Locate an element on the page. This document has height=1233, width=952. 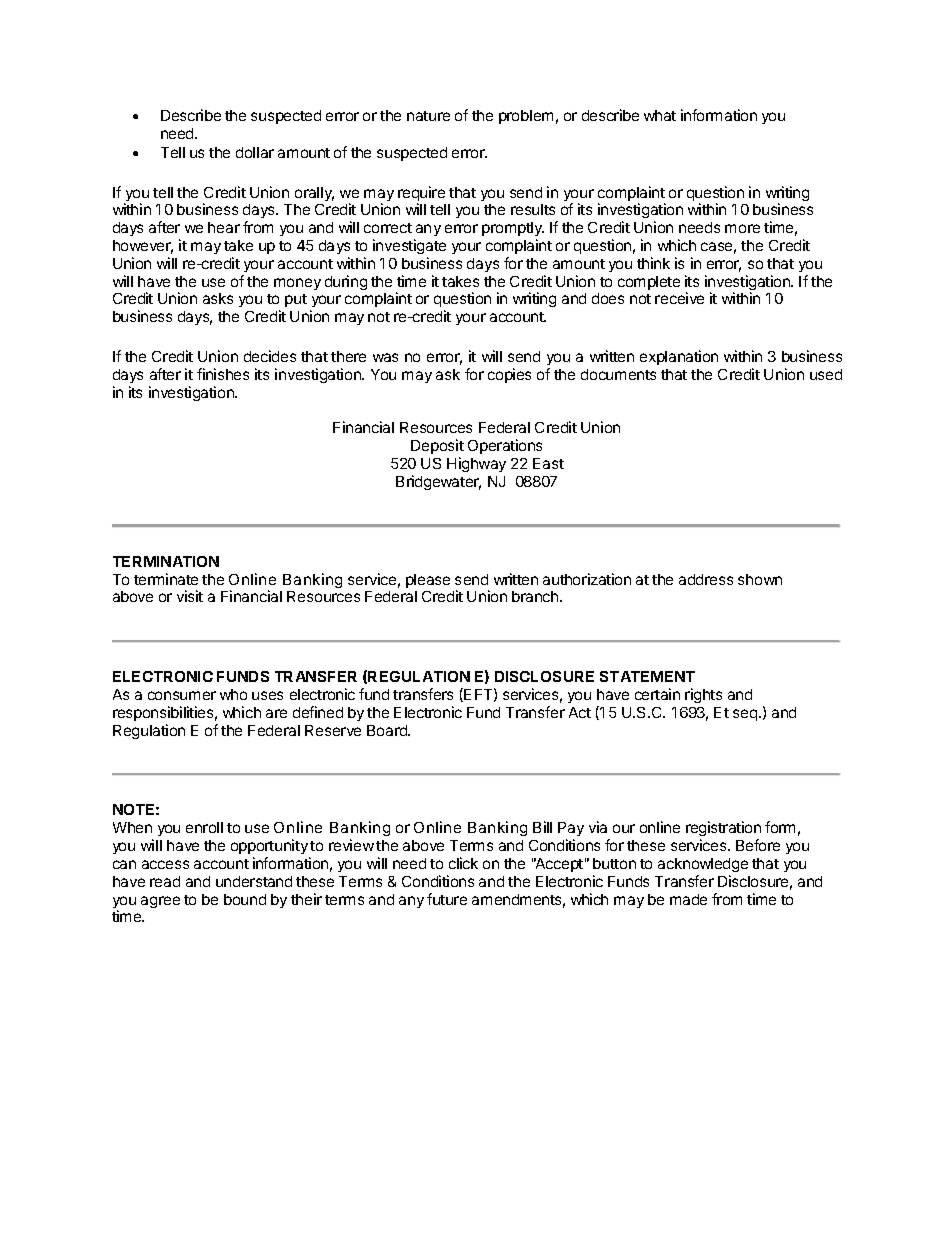
asks is located at coordinates (218, 298).
